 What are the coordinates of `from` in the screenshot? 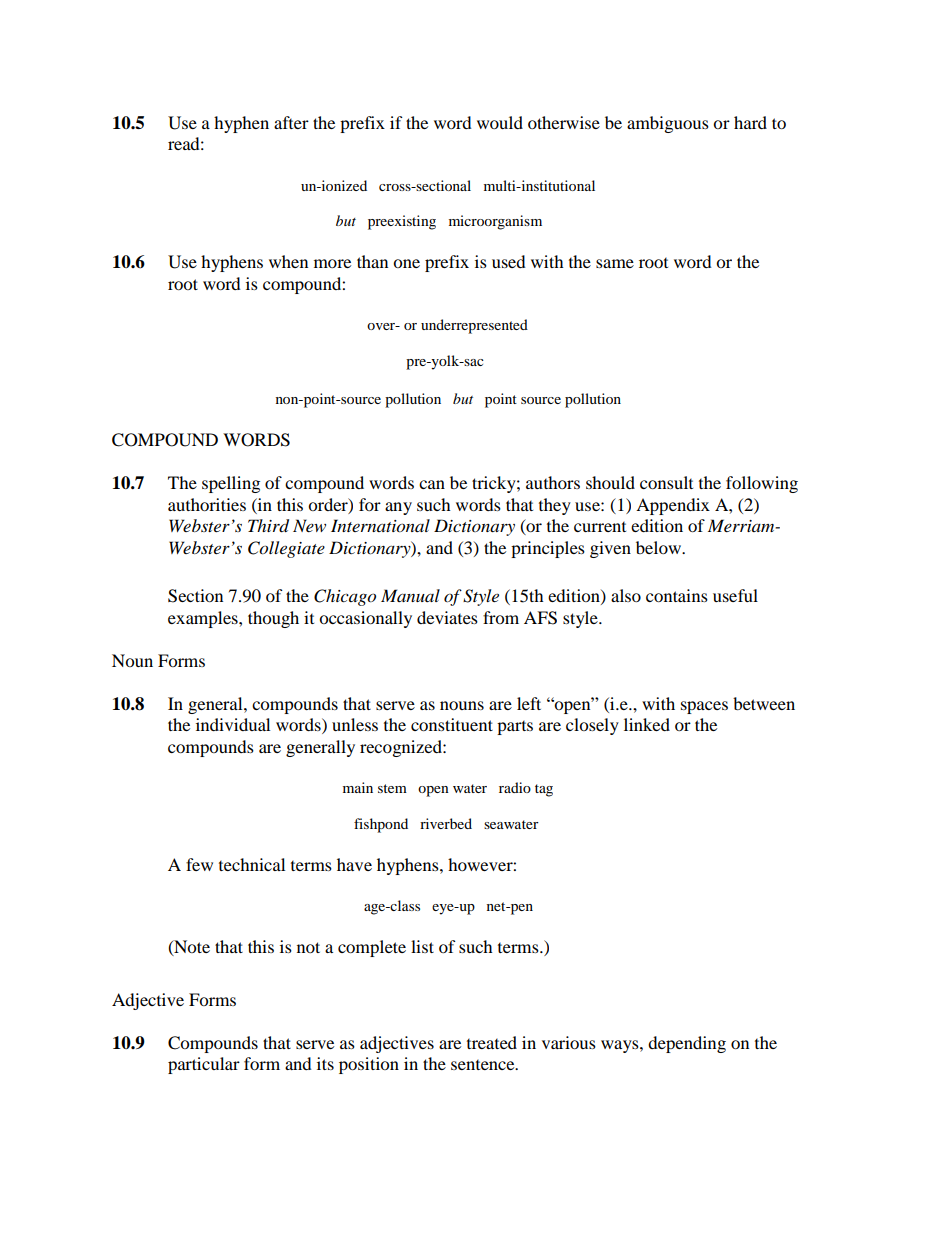 It's located at (501, 617).
